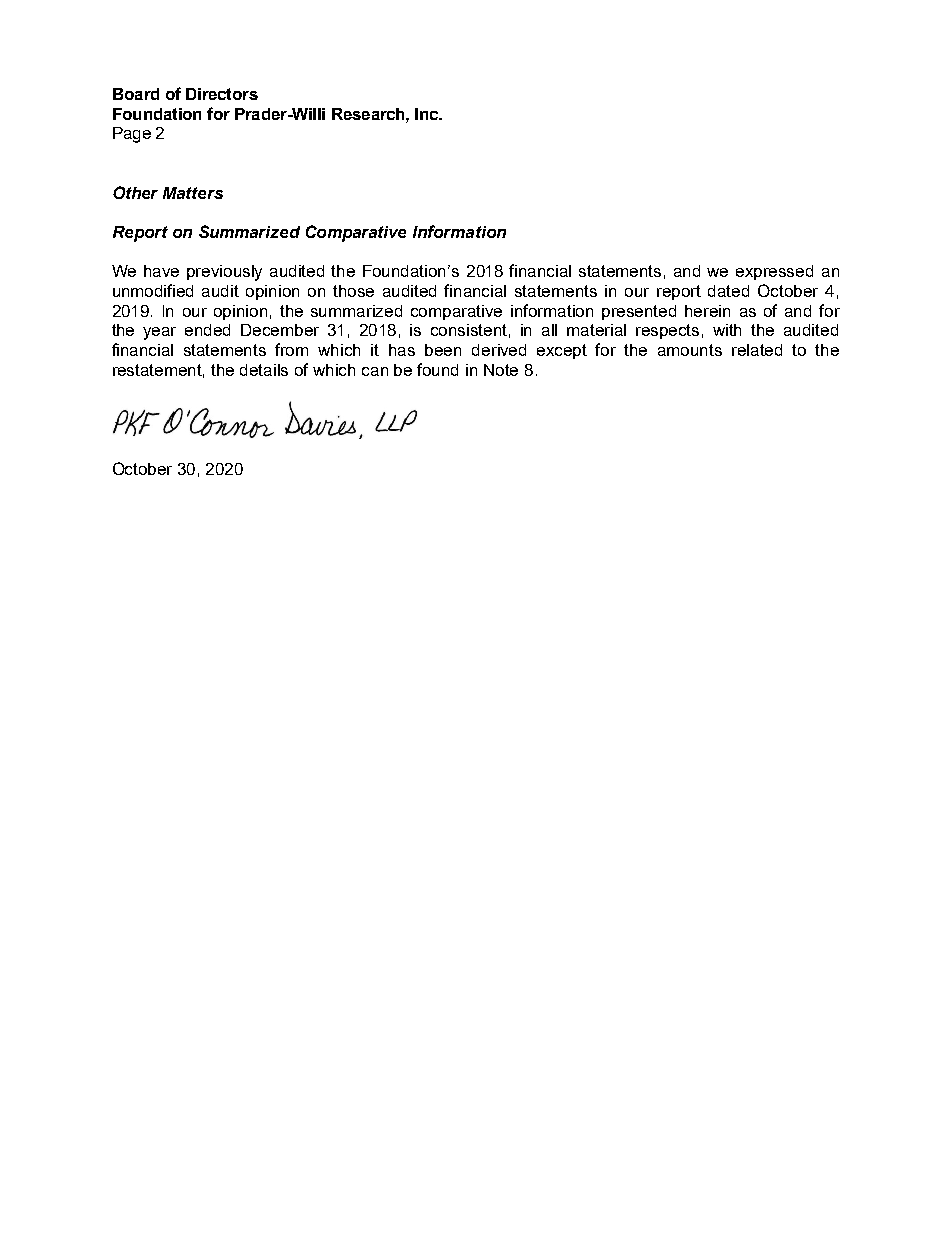 This screenshot has height=1233, width=952. Describe the element at coordinates (222, 94) in the screenshot. I see `Directors` at that location.
